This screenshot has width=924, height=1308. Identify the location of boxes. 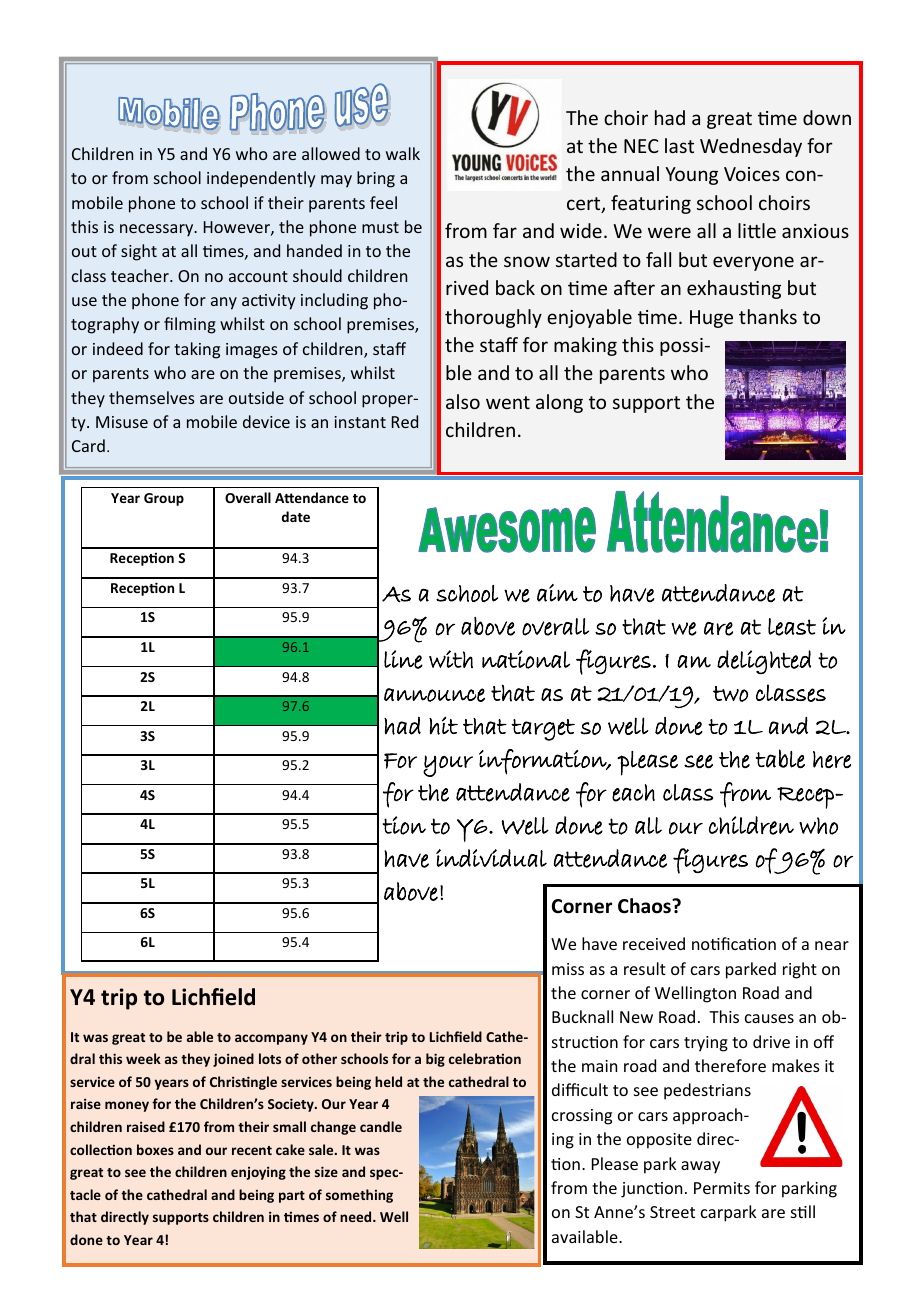
(155, 1149).
